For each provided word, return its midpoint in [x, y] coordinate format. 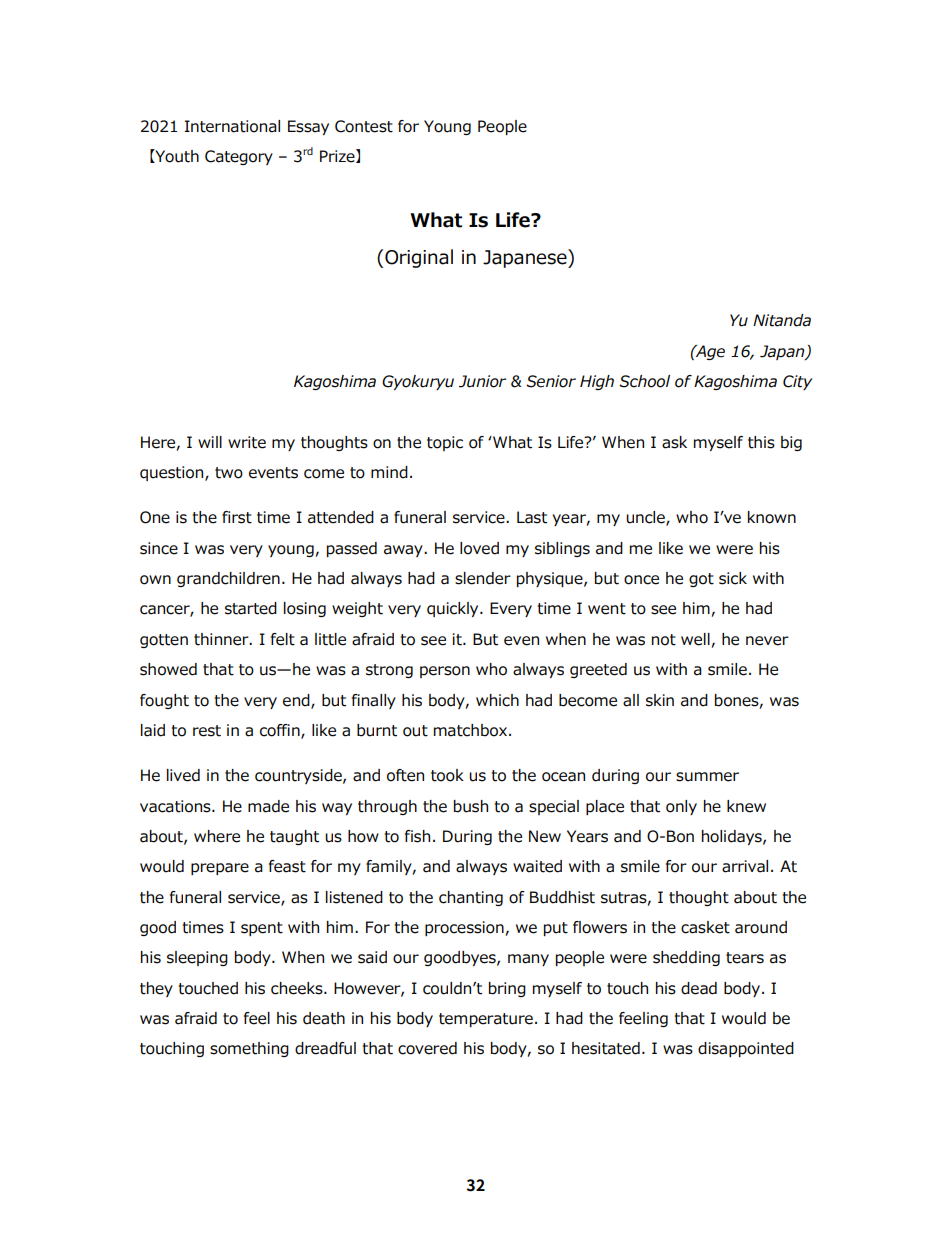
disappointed [746, 1049]
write [247, 442]
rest [207, 731]
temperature [486, 1020]
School [644, 381]
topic [445, 443]
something [249, 1049]
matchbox [472, 730]
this [761, 442]
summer [707, 777]
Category [239, 157]
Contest [364, 126]
